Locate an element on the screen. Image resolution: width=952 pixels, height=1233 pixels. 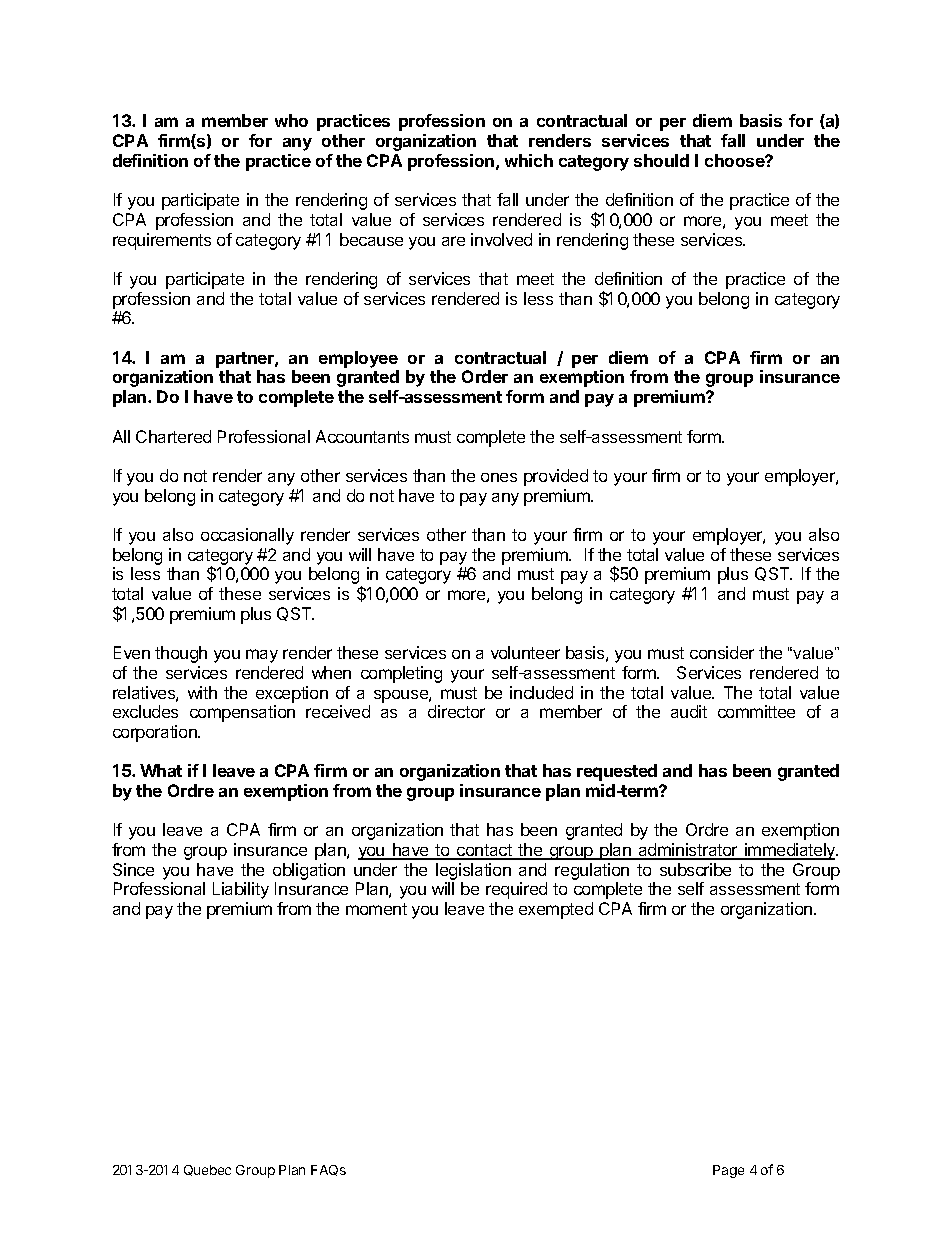
Quebec is located at coordinates (207, 1170).
